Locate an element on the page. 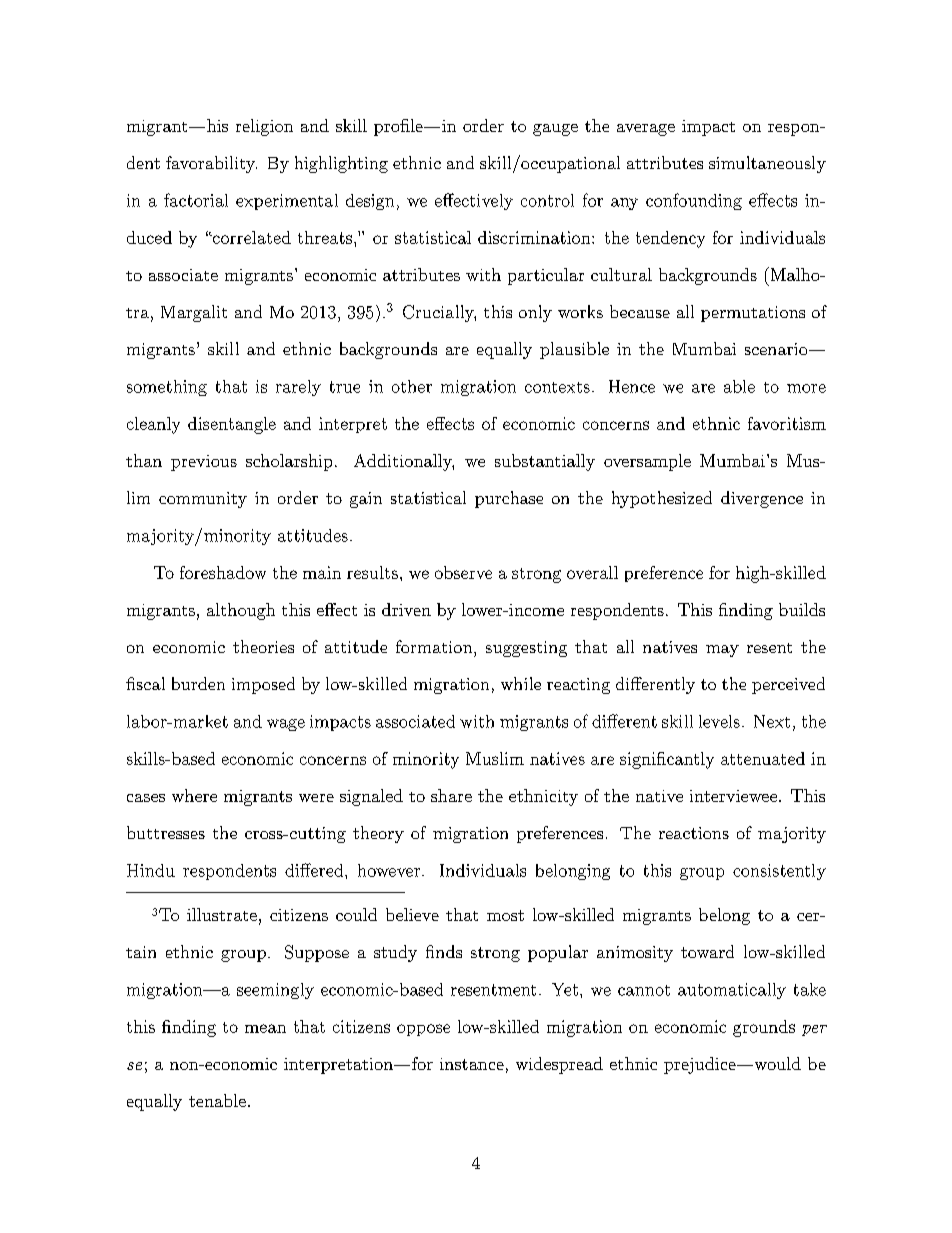  automatically is located at coordinates (732, 991).
